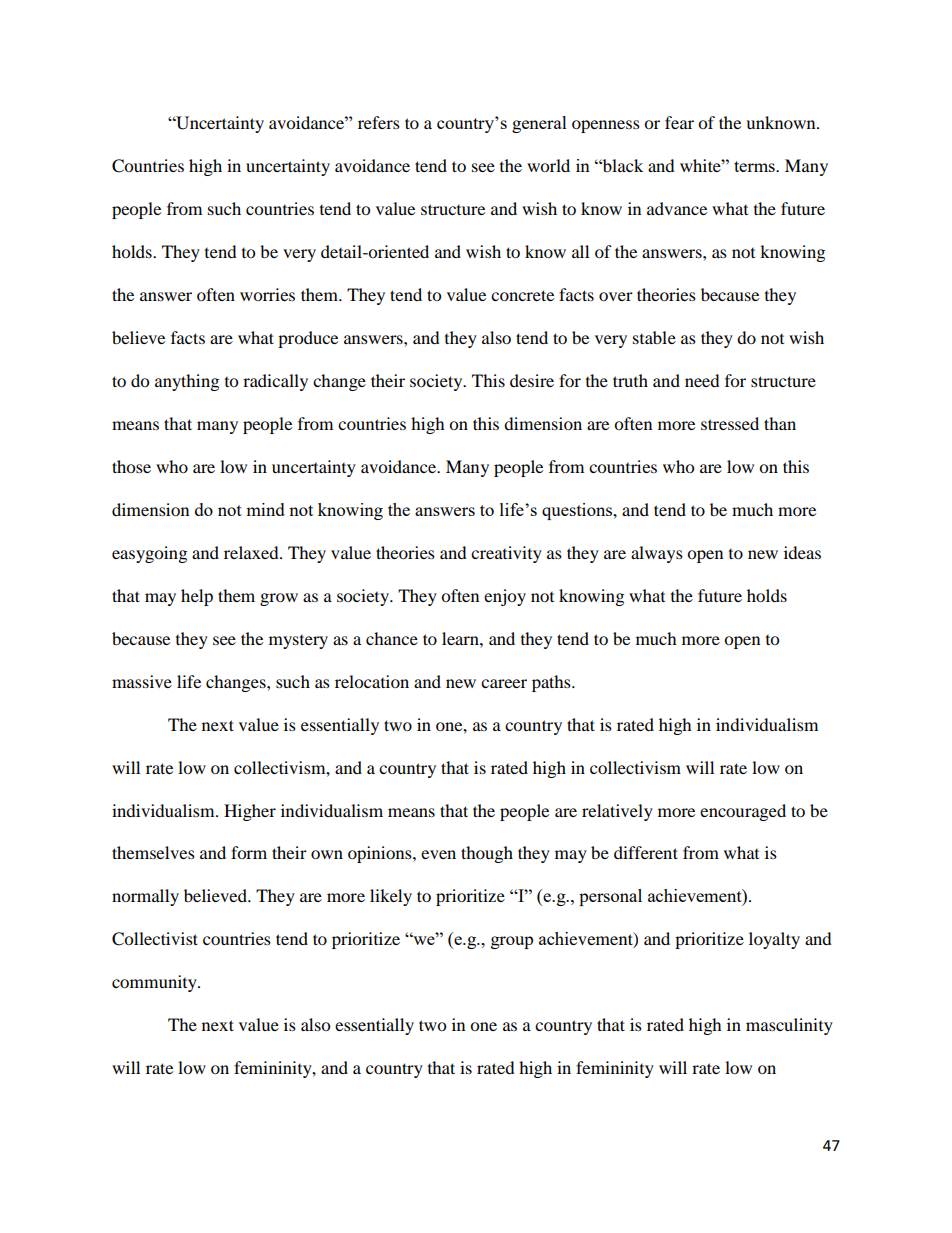  What do you see at coordinates (504, 683) in the screenshot?
I see `career` at bounding box center [504, 683].
